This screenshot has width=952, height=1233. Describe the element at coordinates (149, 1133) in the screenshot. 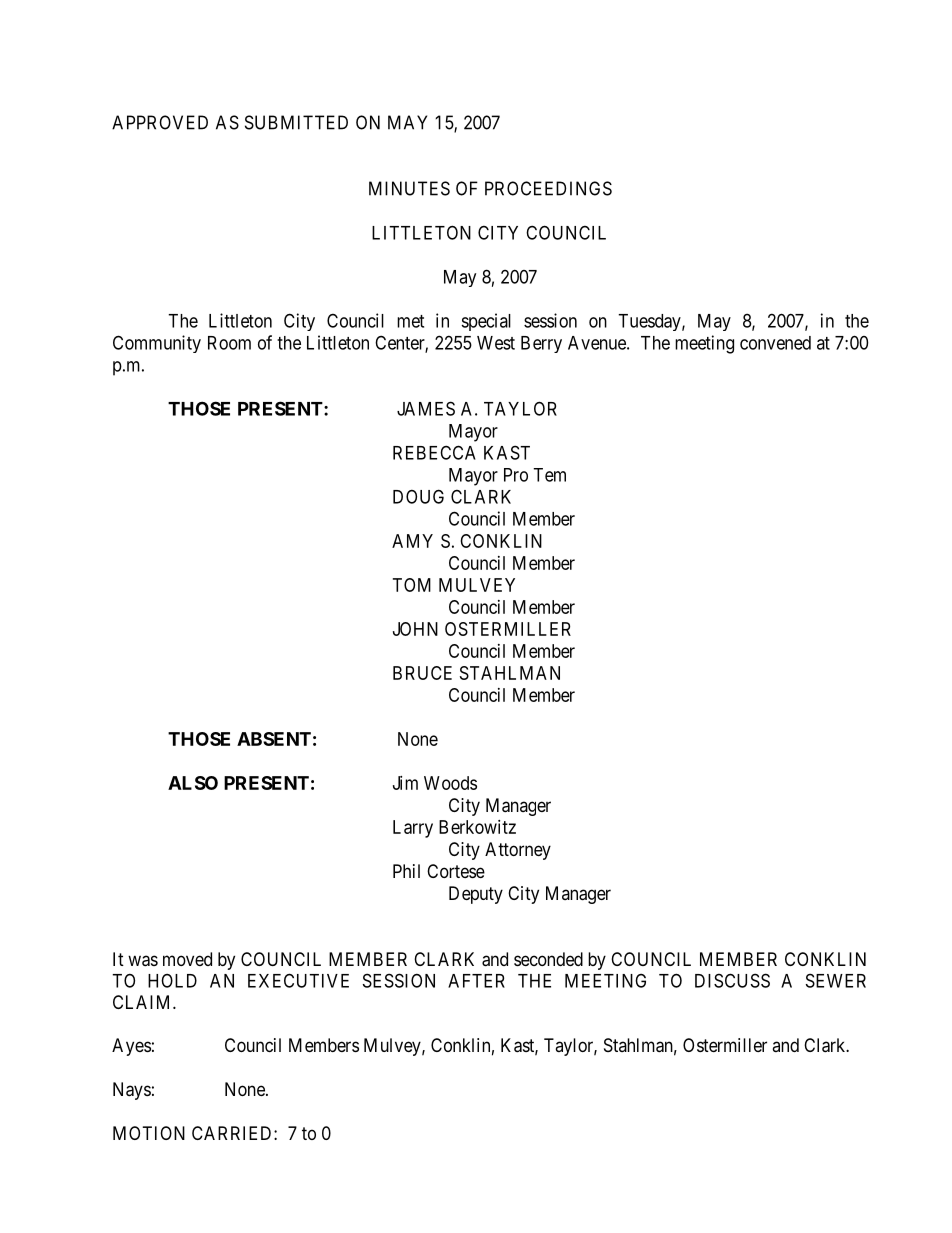

I see `MOTION` at that location.
